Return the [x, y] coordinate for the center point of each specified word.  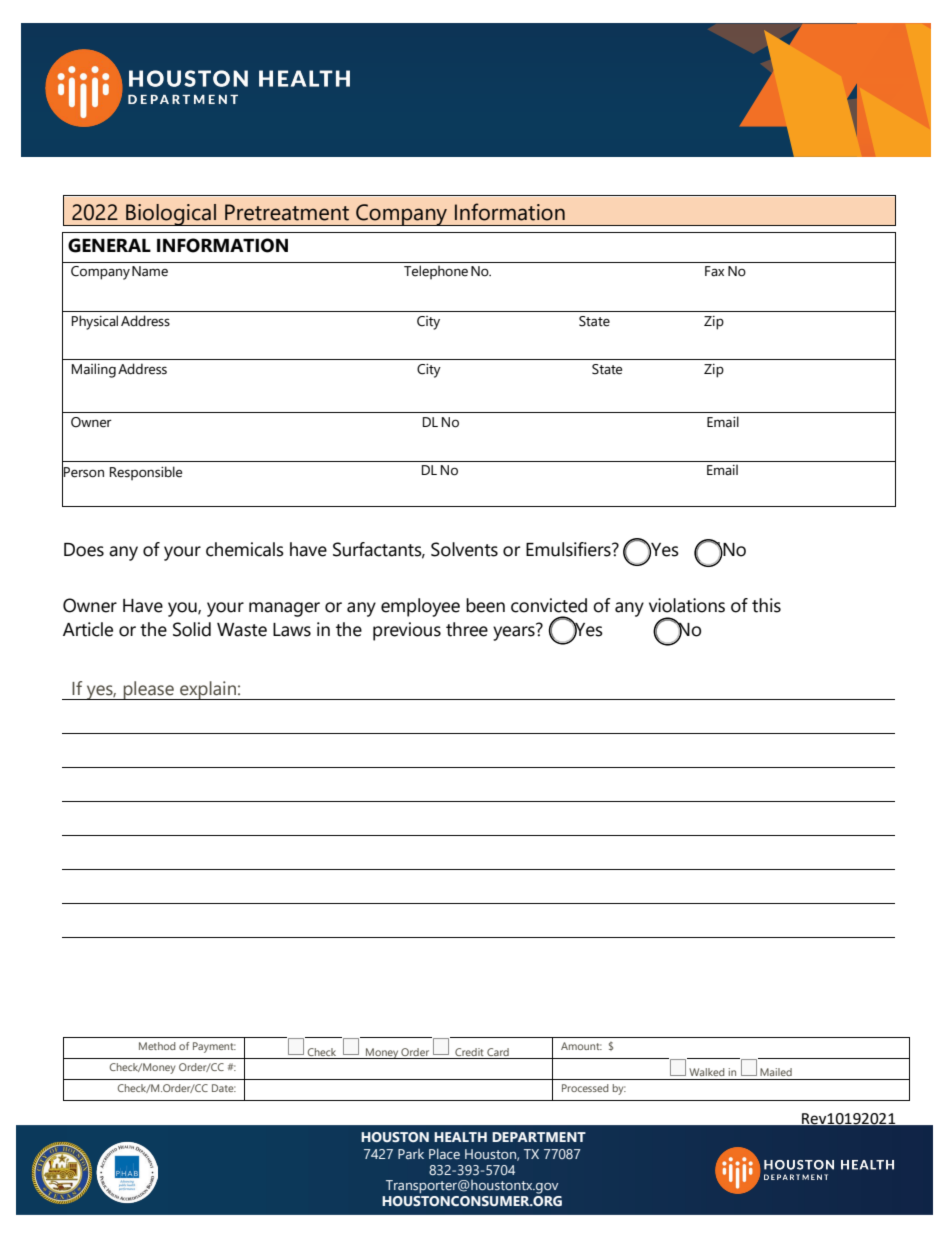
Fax [714, 271]
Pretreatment [287, 212]
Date [224, 1088]
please [148, 690]
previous [407, 631]
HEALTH [460, 1137]
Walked [707, 1072]
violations [687, 605]
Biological [171, 215]
